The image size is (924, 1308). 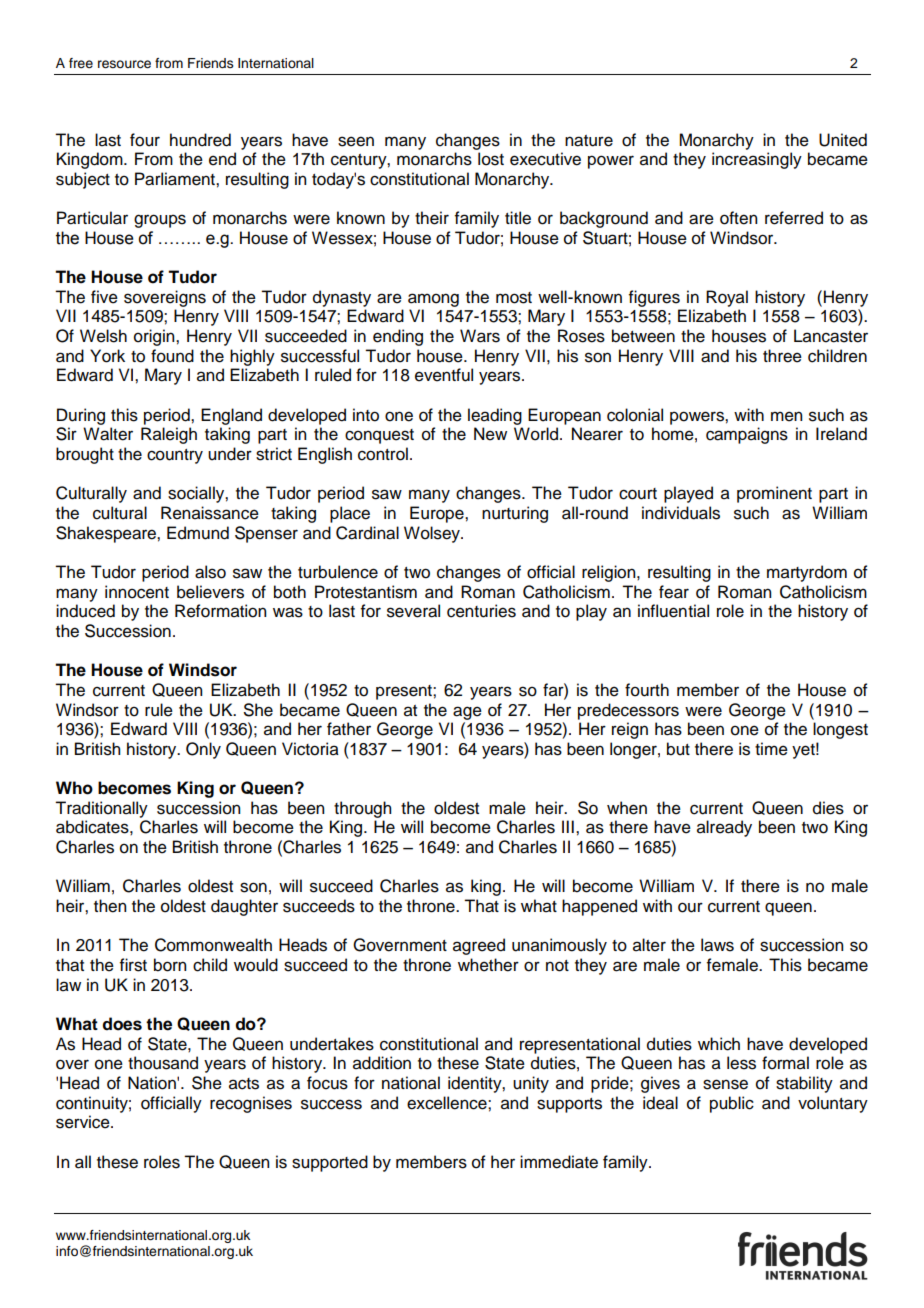 What do you see at coordinates (782, 356) in the screenshot?
I see `three` at bounding box center [782, 356].
